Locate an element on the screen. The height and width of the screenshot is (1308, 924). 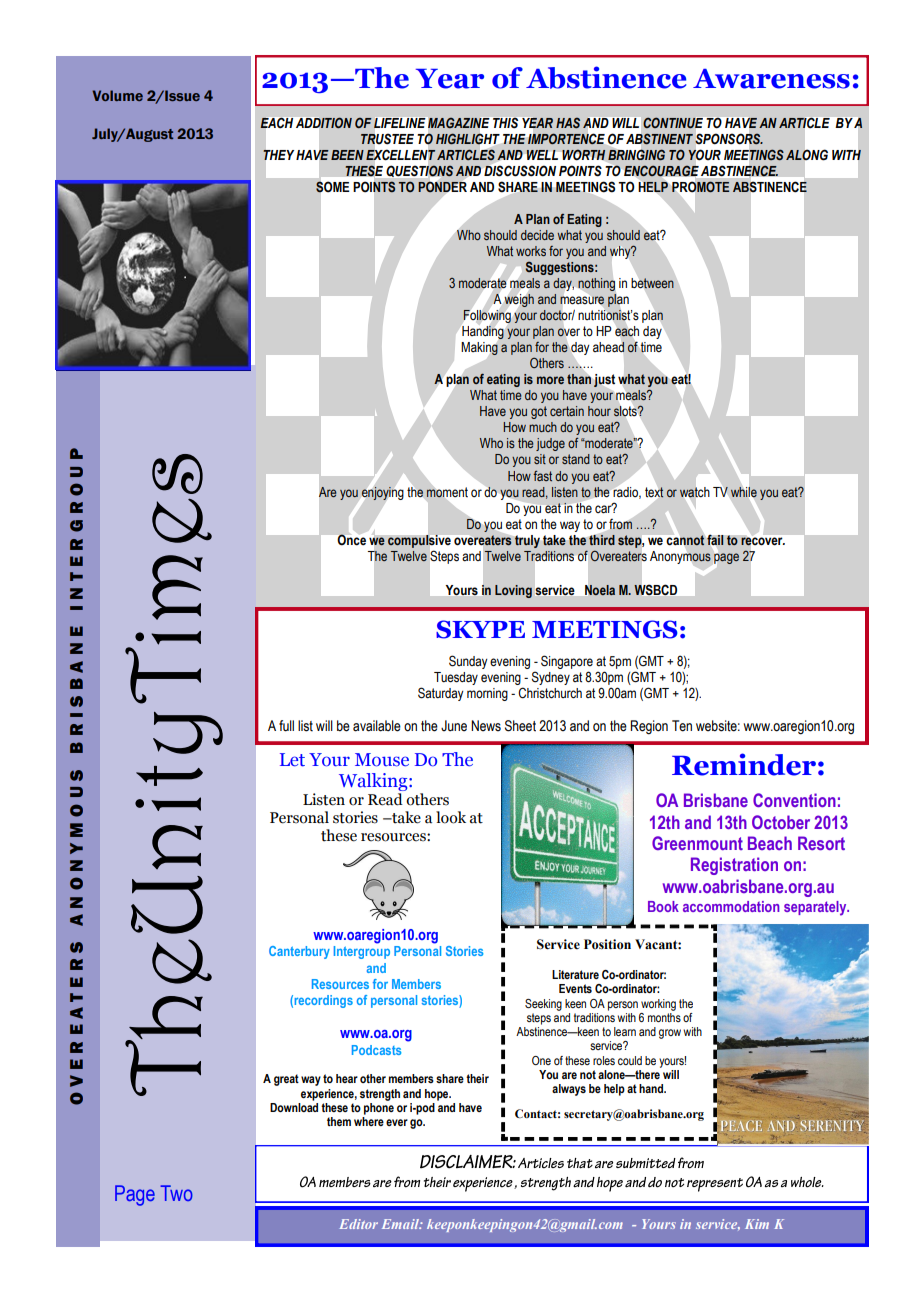
ever is located at coordinates (397, 1122).
